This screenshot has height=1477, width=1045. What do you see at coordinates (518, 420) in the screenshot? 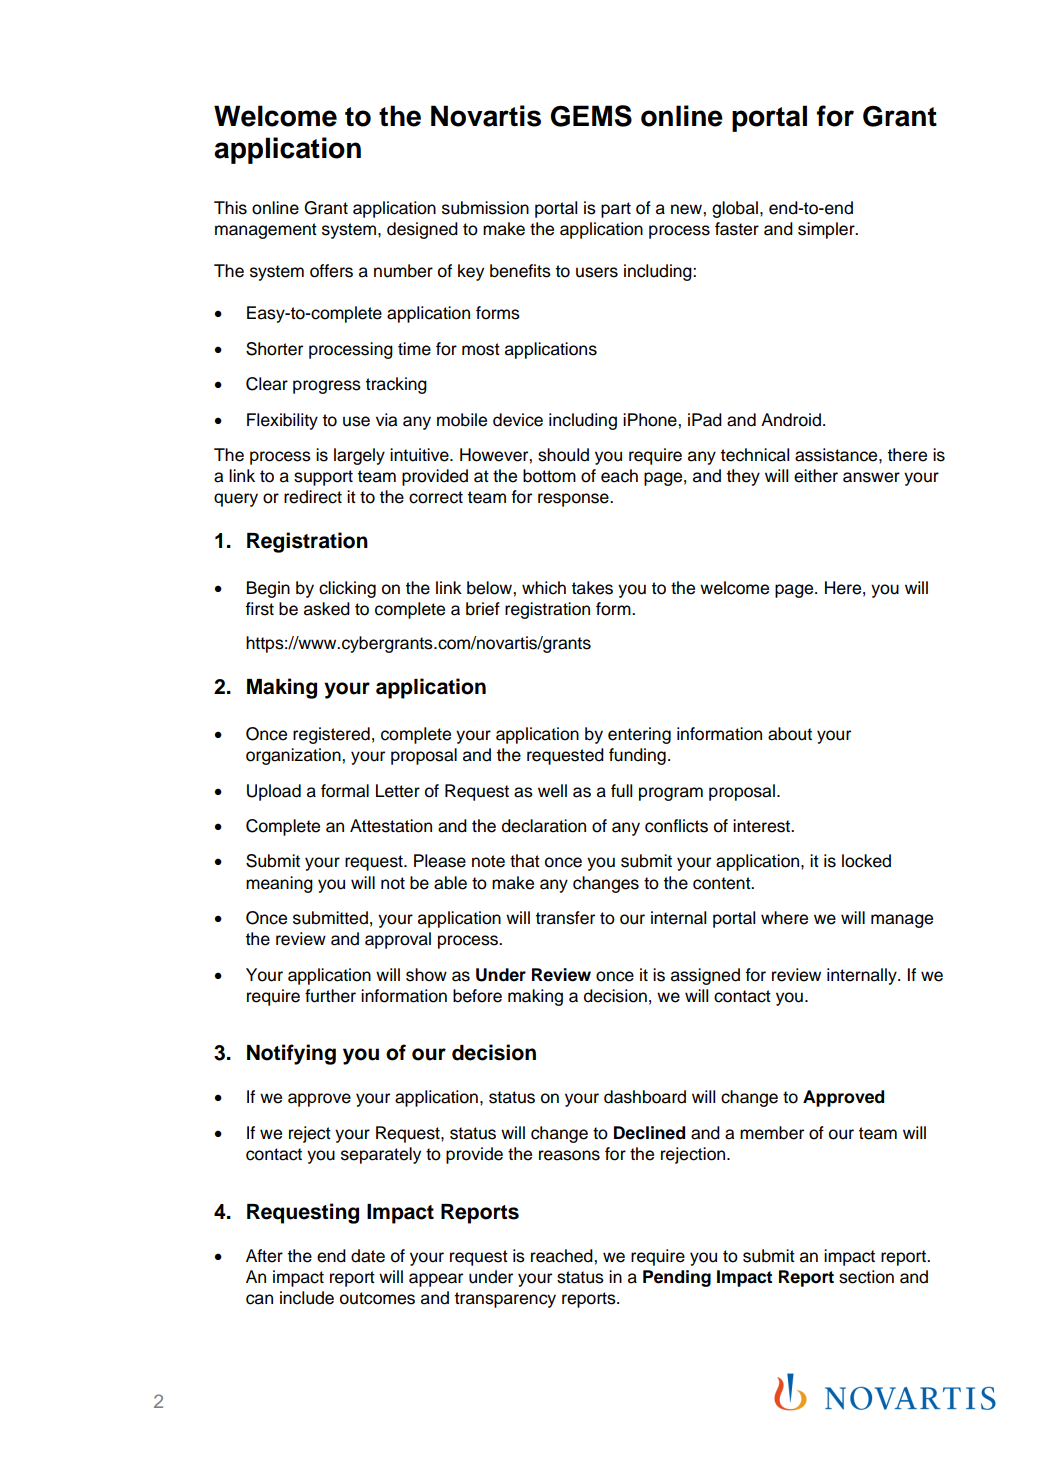
I see `device` at bounding box center [518, 420].
